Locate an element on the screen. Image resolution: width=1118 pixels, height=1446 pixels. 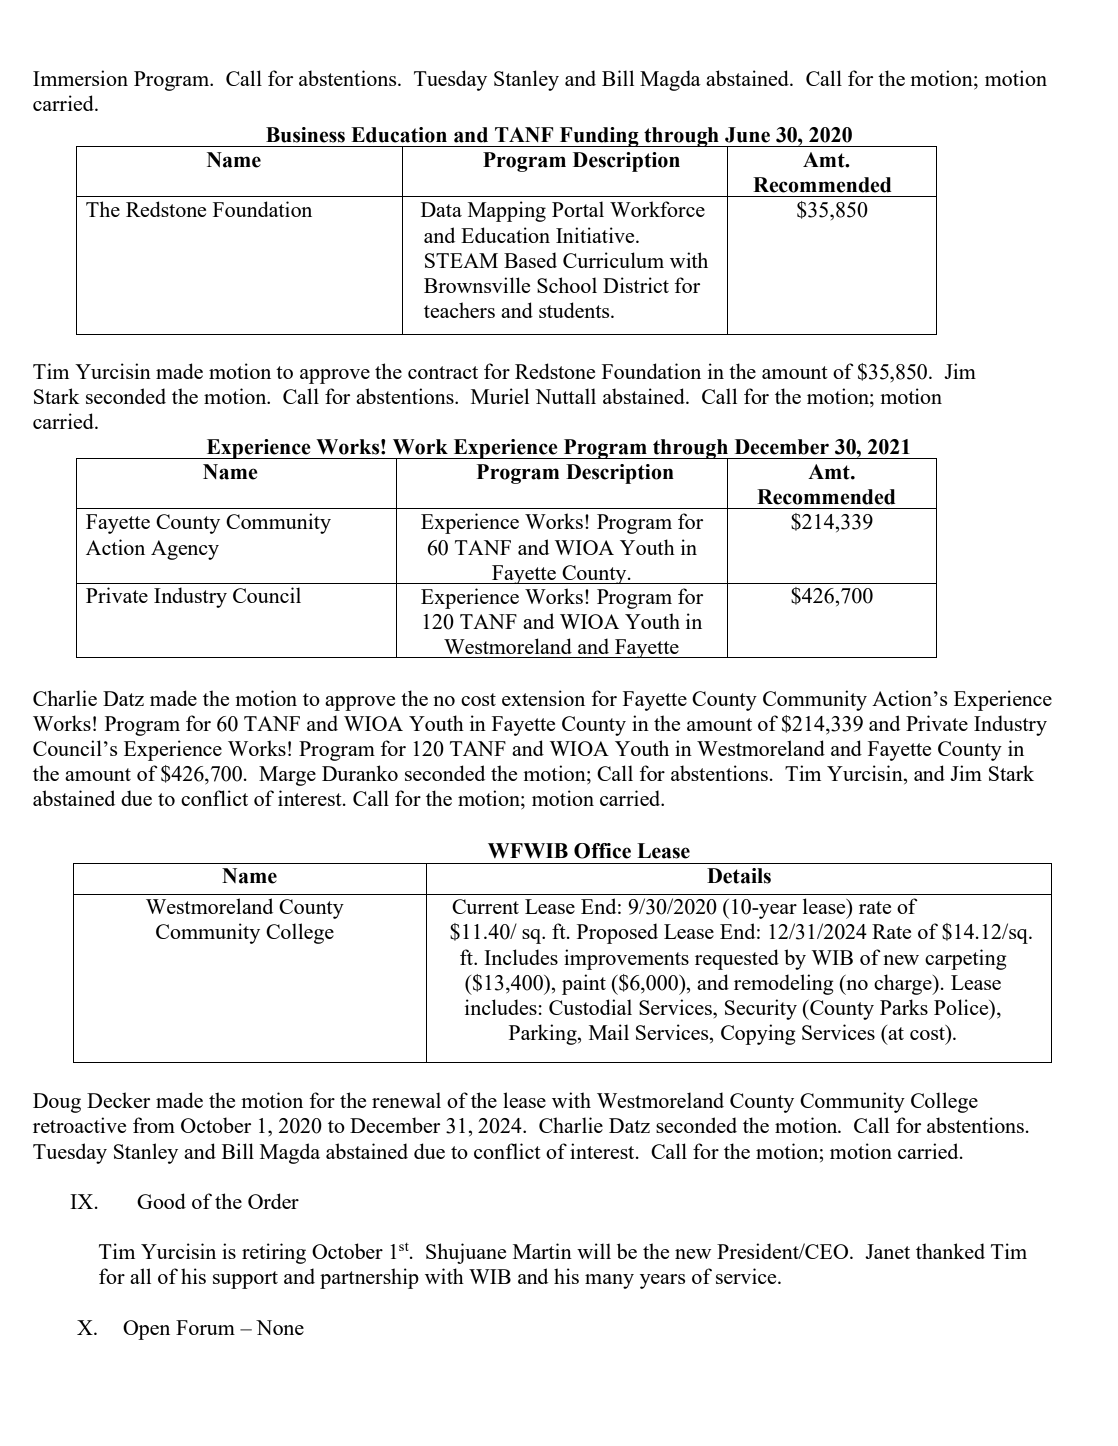
Agency is located at coordinates (185, 550).
